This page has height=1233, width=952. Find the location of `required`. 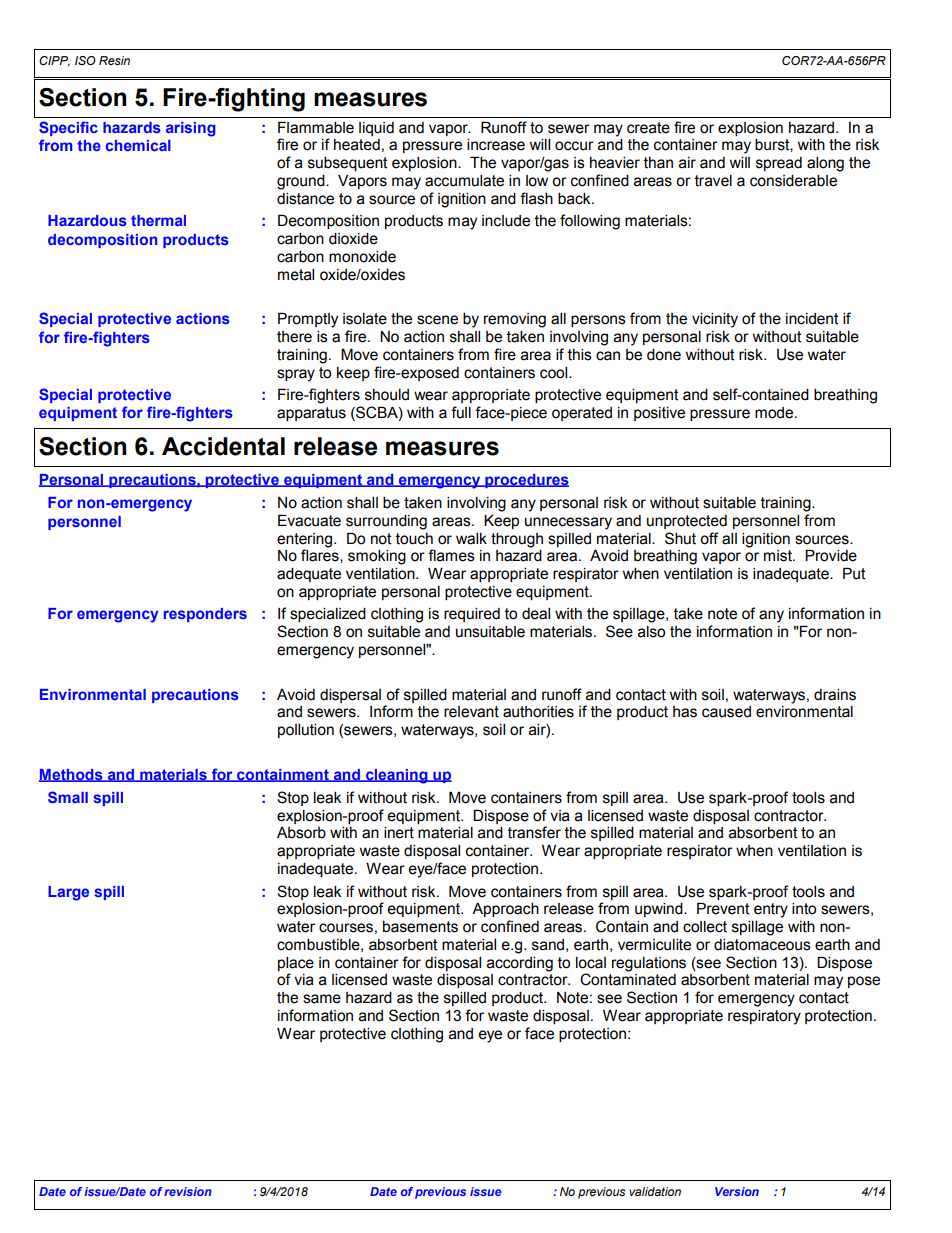

required is located at coordinates (472, 615).
